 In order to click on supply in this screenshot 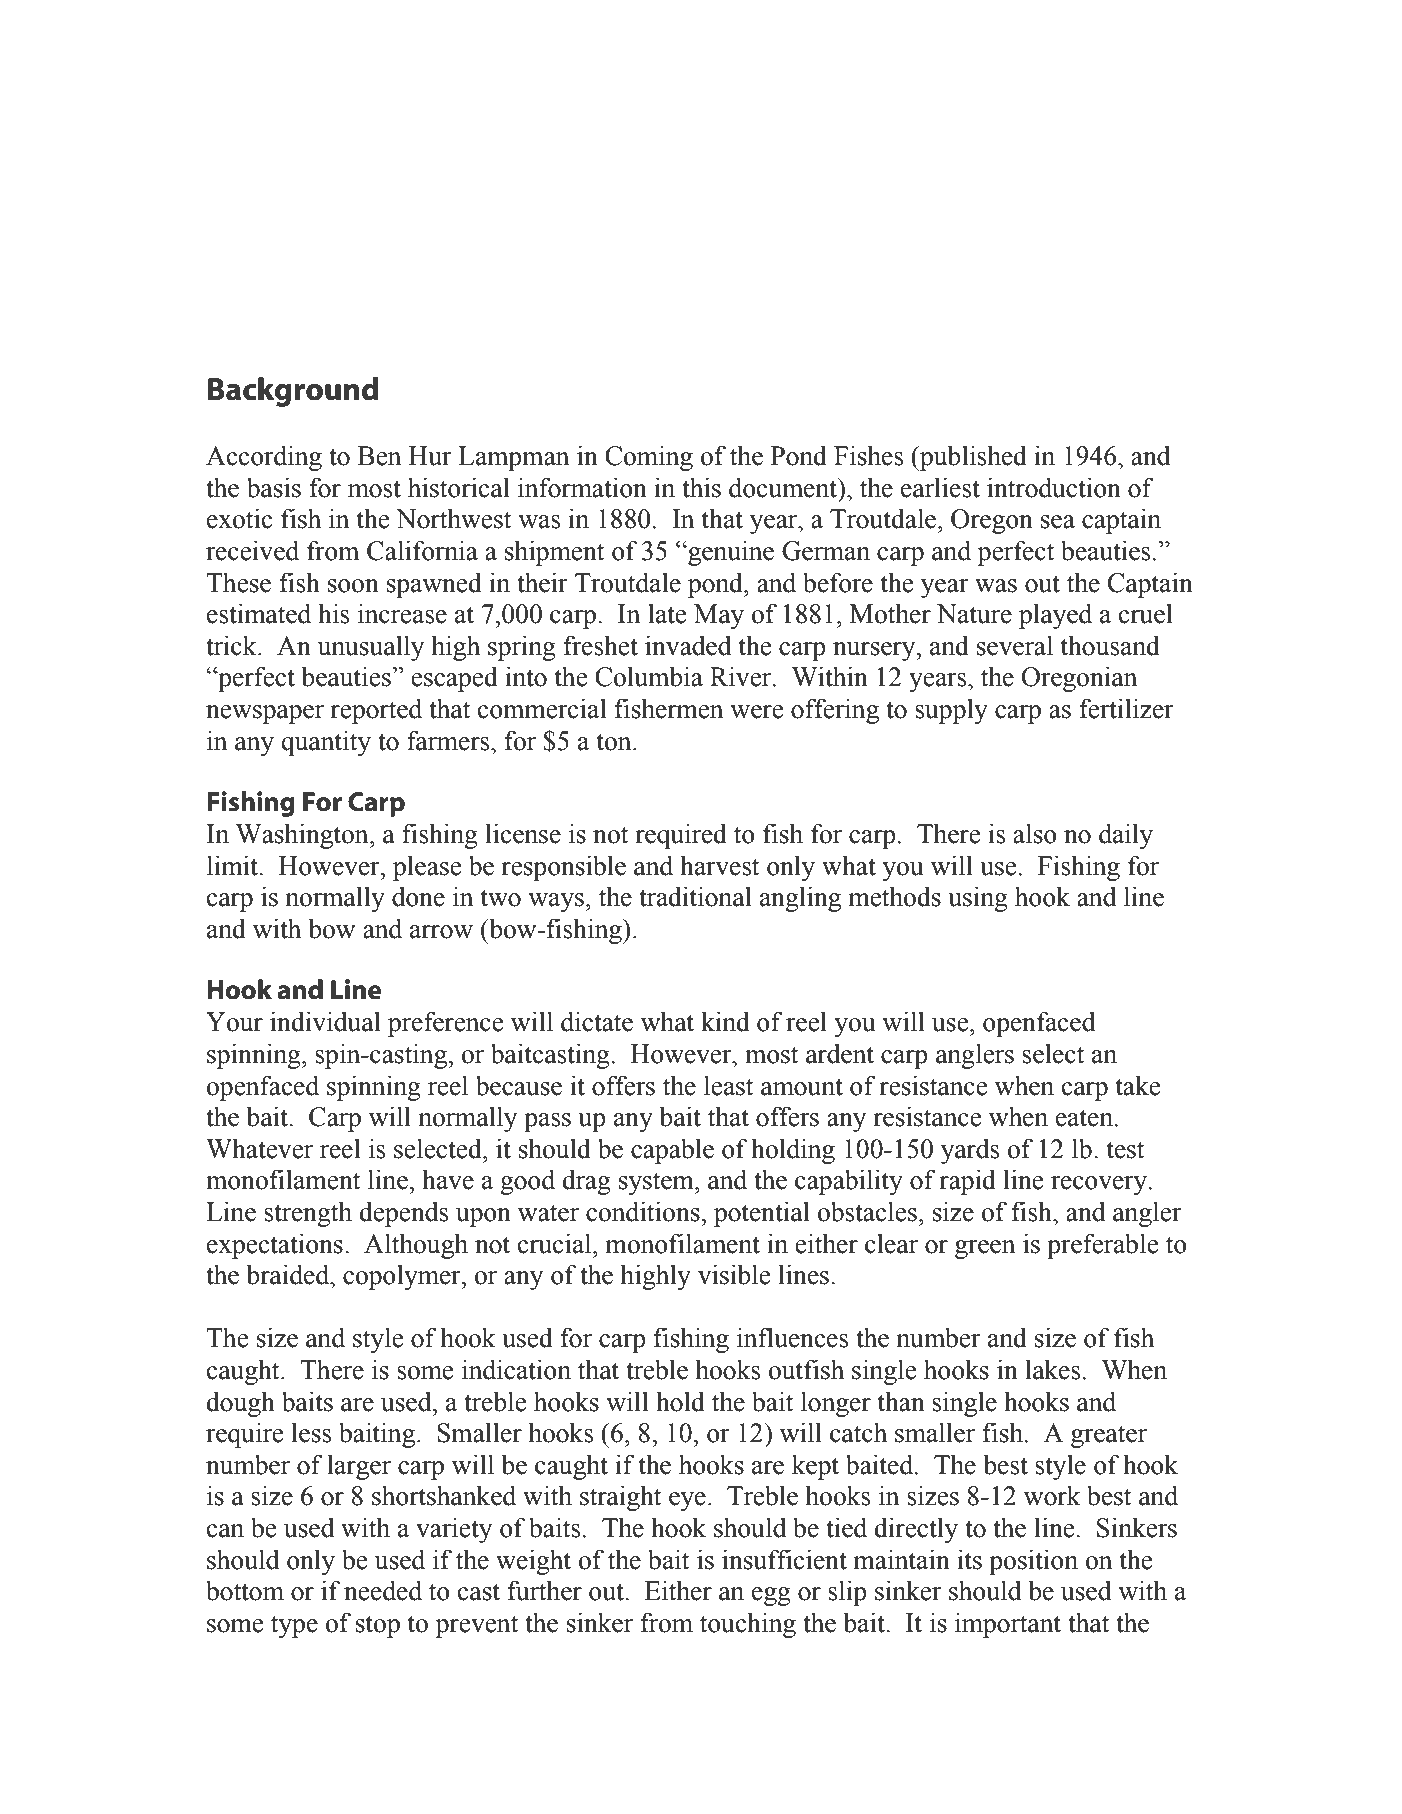, I will do `click(951, 711)`.
